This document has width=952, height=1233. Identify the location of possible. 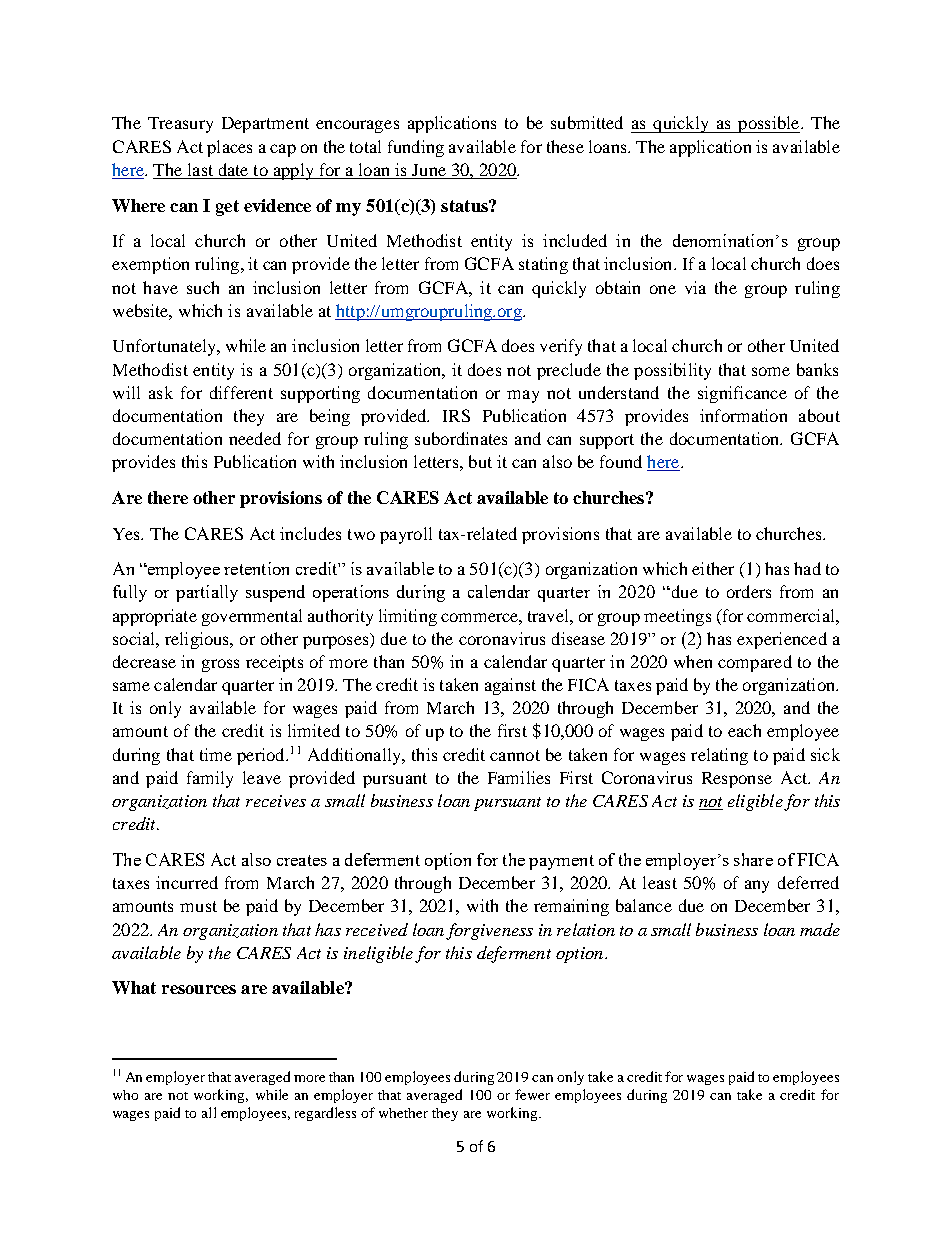
(769, 124).
